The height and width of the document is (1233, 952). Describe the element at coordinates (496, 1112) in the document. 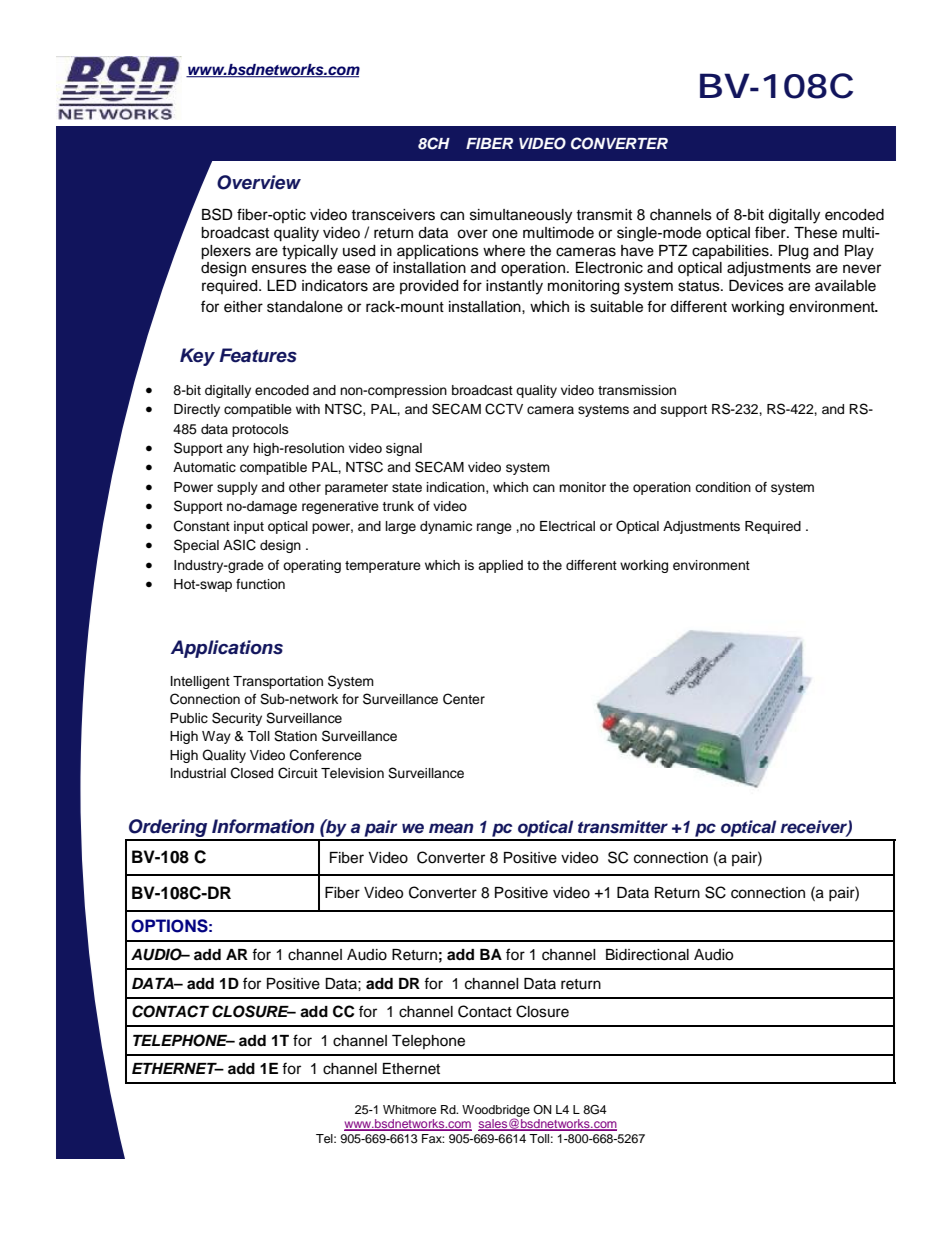

I see `Woodbridge` at that location.
